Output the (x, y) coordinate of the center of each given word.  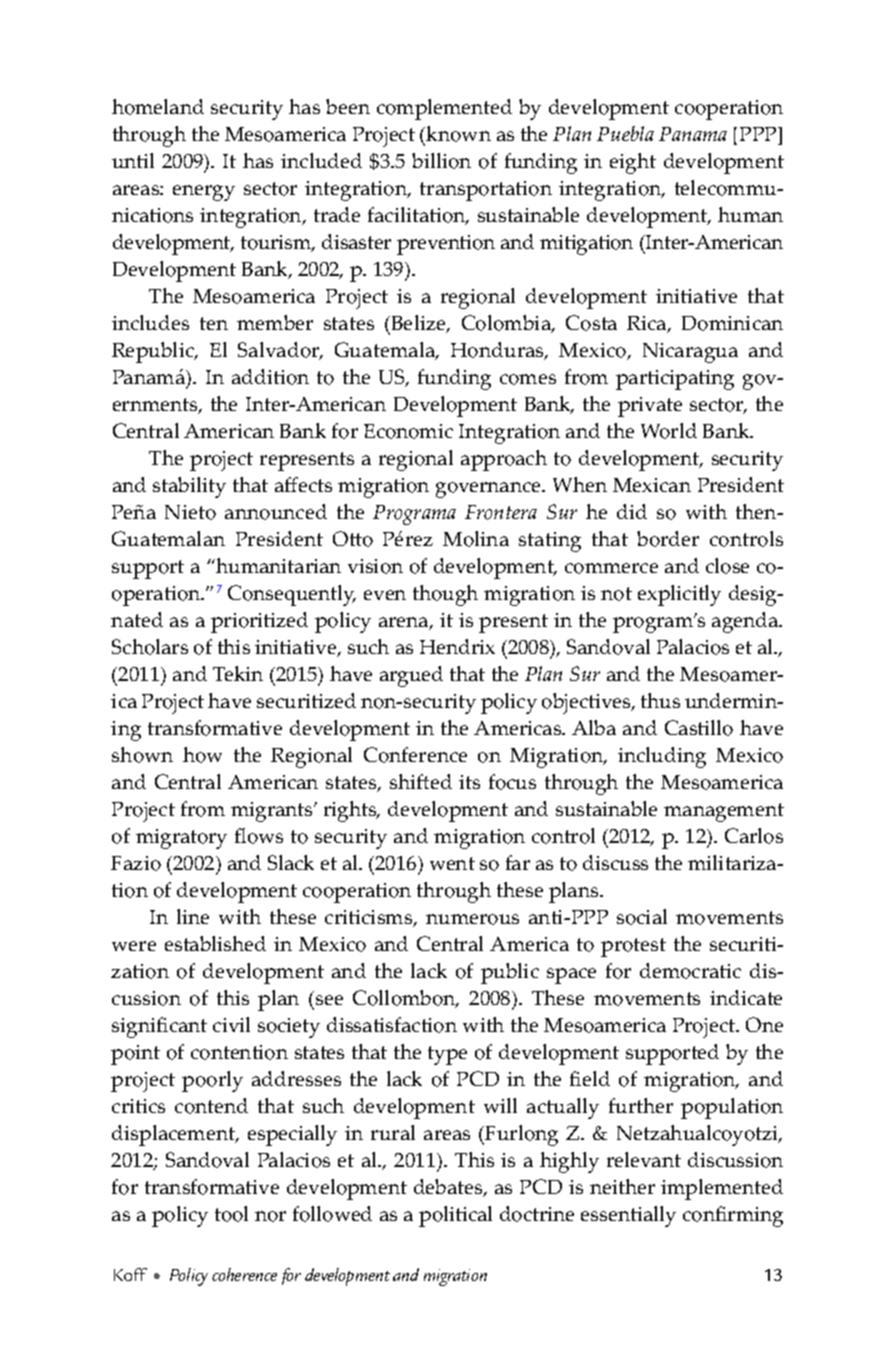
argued (411, 676)
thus (660, 700)
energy (204, 193)
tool (231, 1214)
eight (633, 163)
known (458, 134)
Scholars (150, 647)
